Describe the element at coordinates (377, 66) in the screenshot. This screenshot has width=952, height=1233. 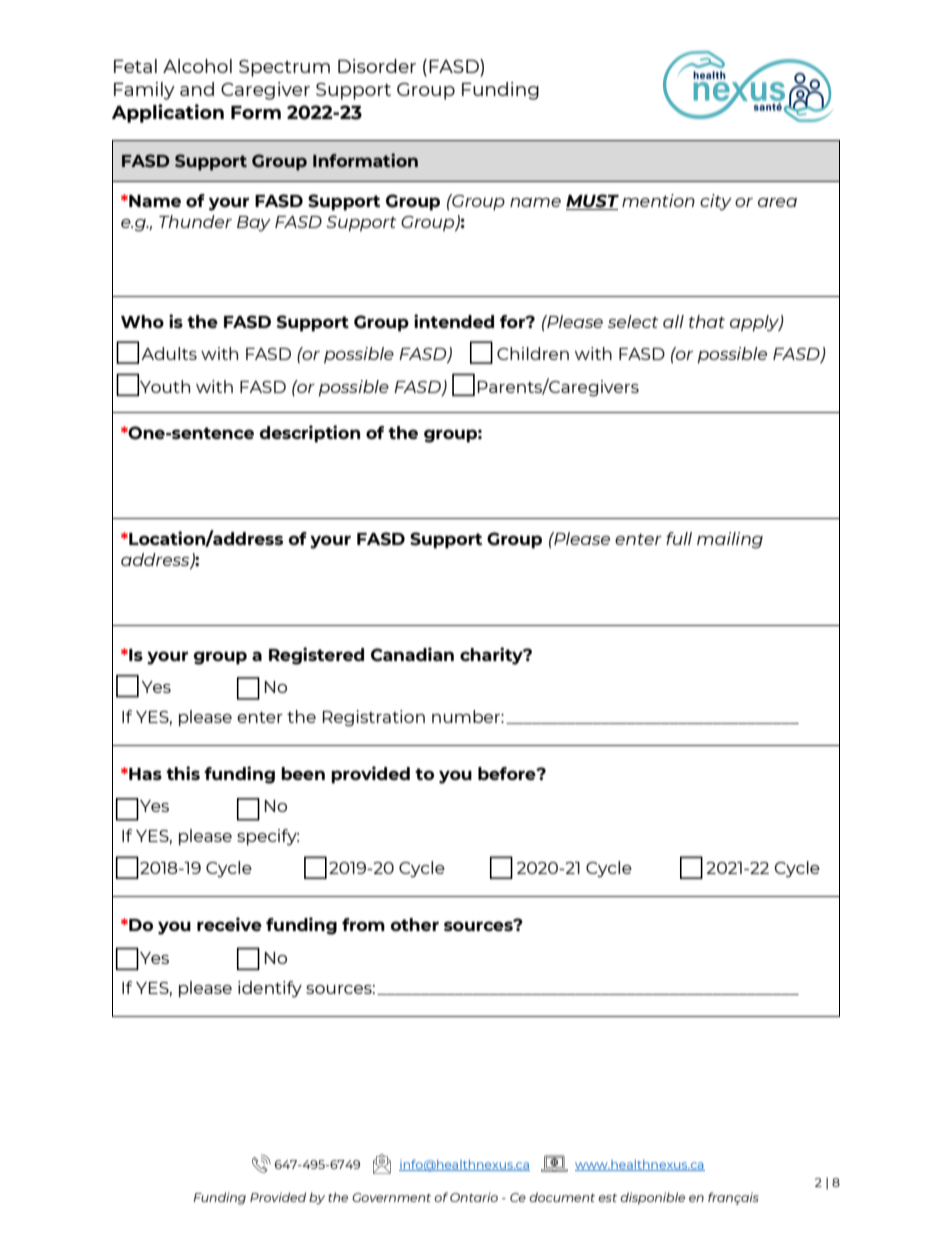
I see `Disorder` at that location.
